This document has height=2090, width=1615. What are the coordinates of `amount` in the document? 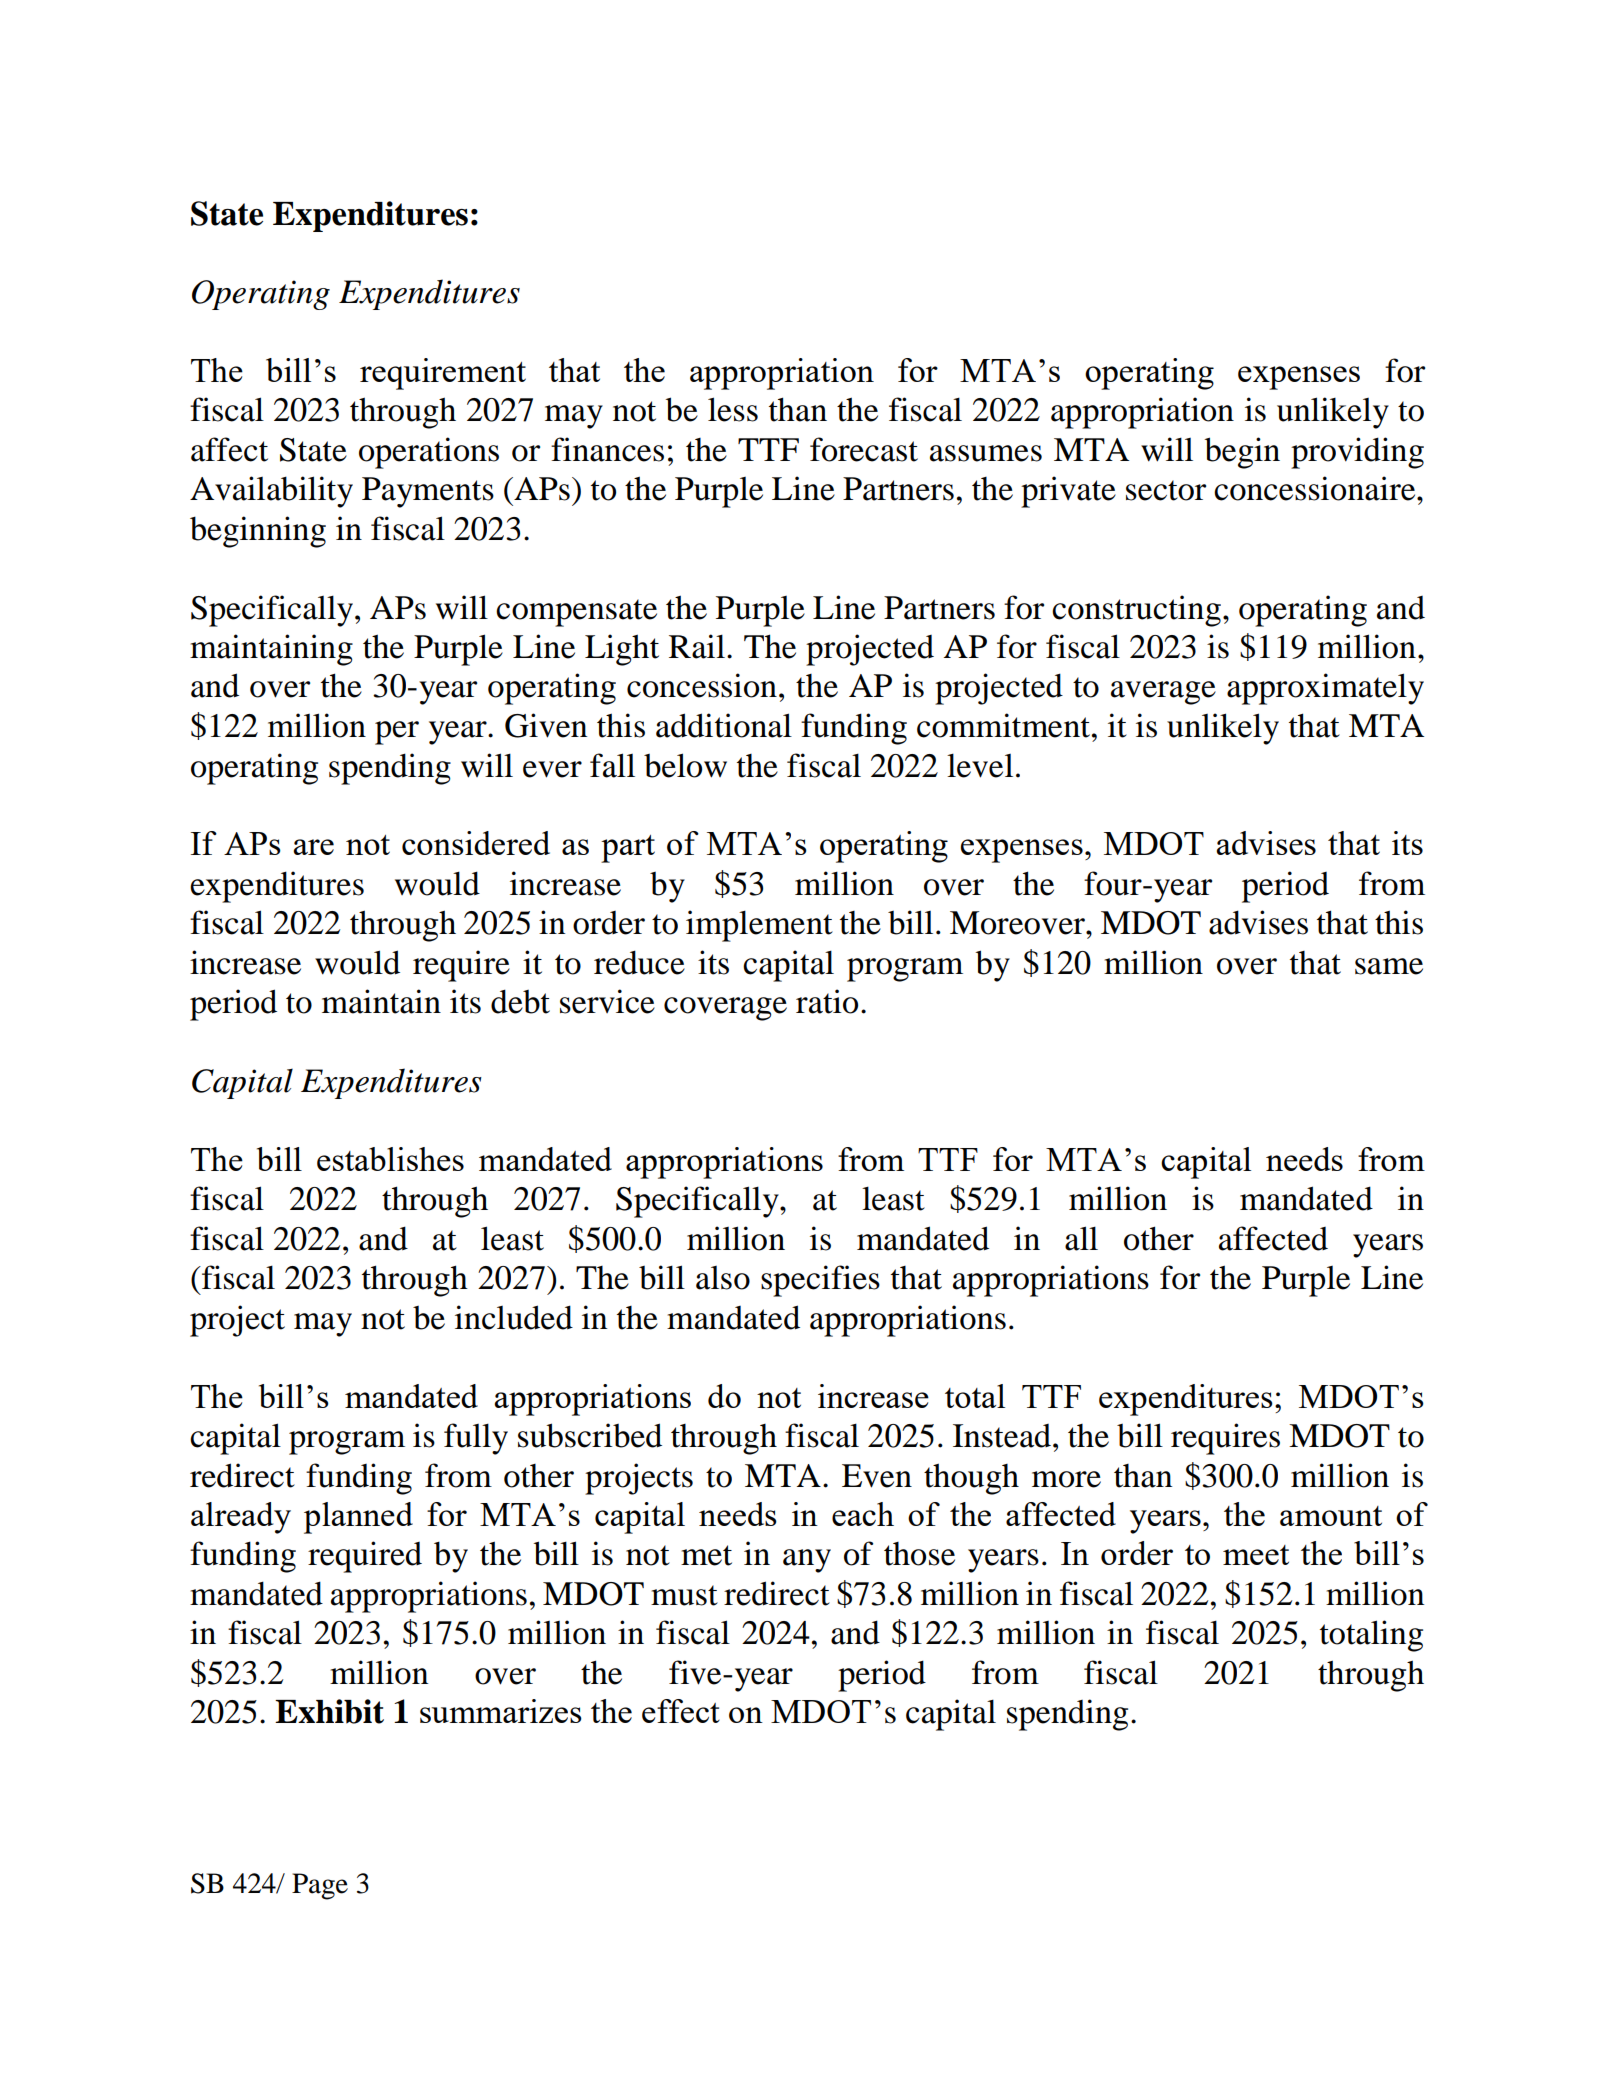 It's located at (1331, 1516).
